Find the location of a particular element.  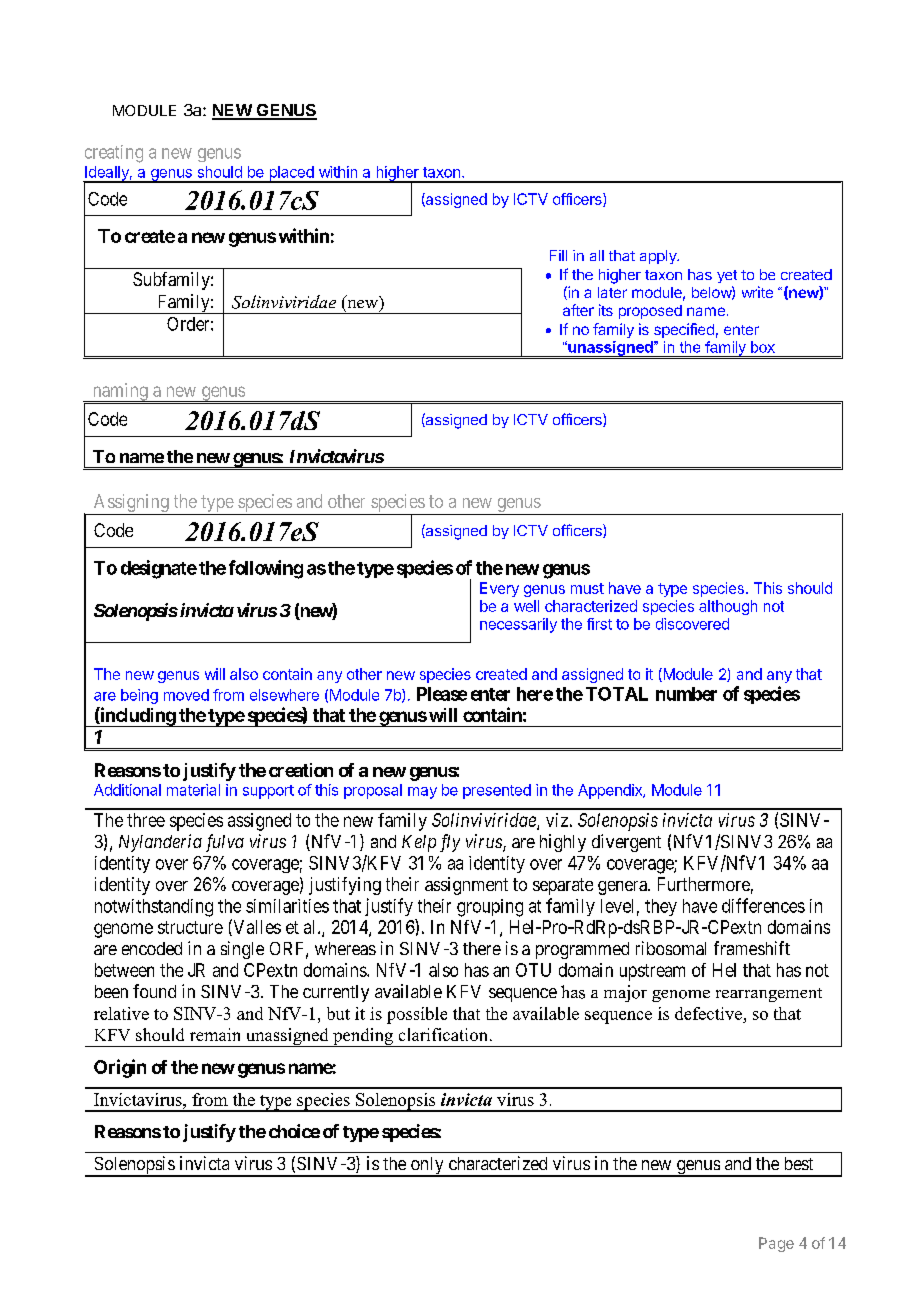

number is located at coordinates (686, 694).
